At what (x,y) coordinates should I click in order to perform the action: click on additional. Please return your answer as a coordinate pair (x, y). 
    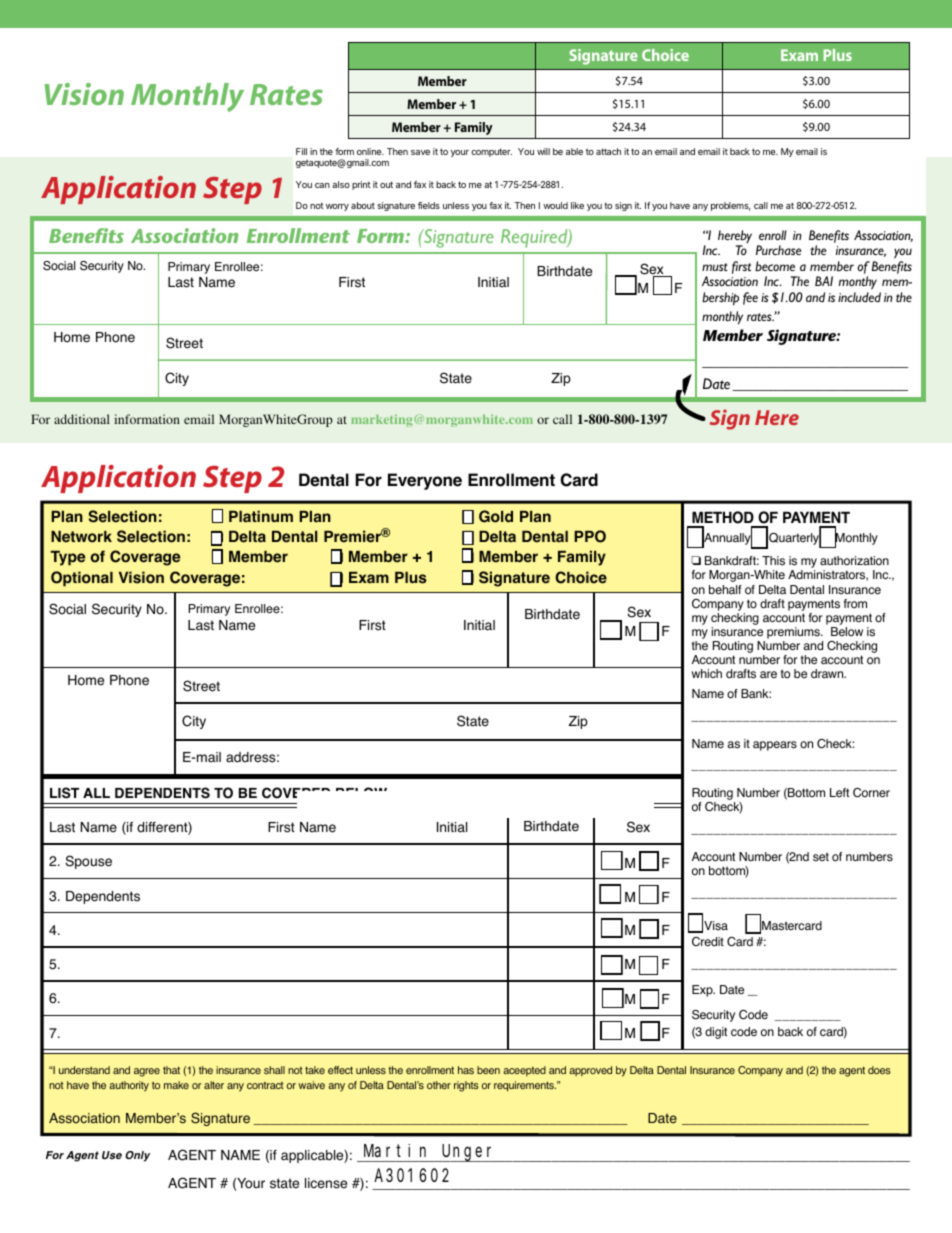
    Looking at the image, I should click on (82, 419).
